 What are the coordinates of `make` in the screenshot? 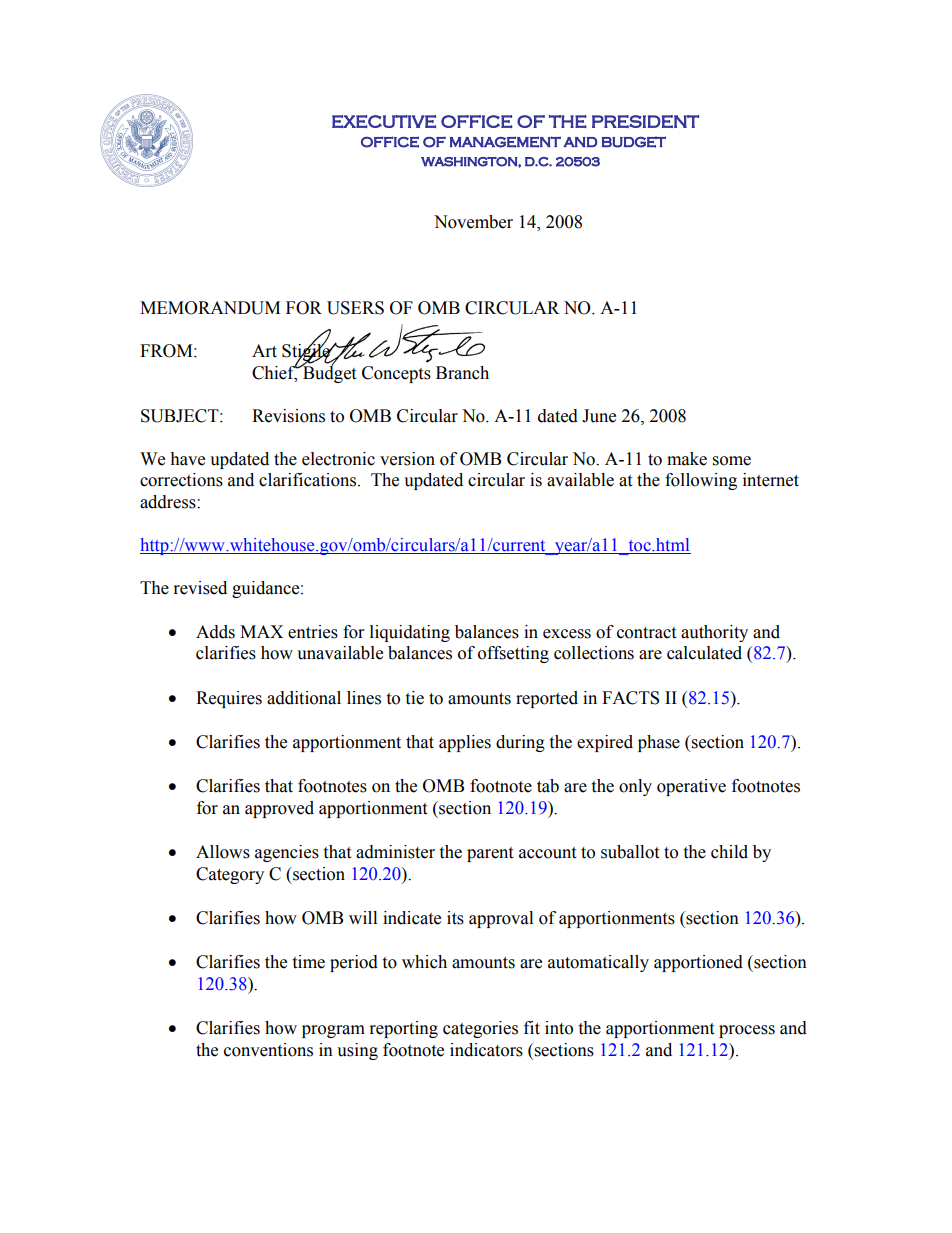 It's located at (687, 459).
